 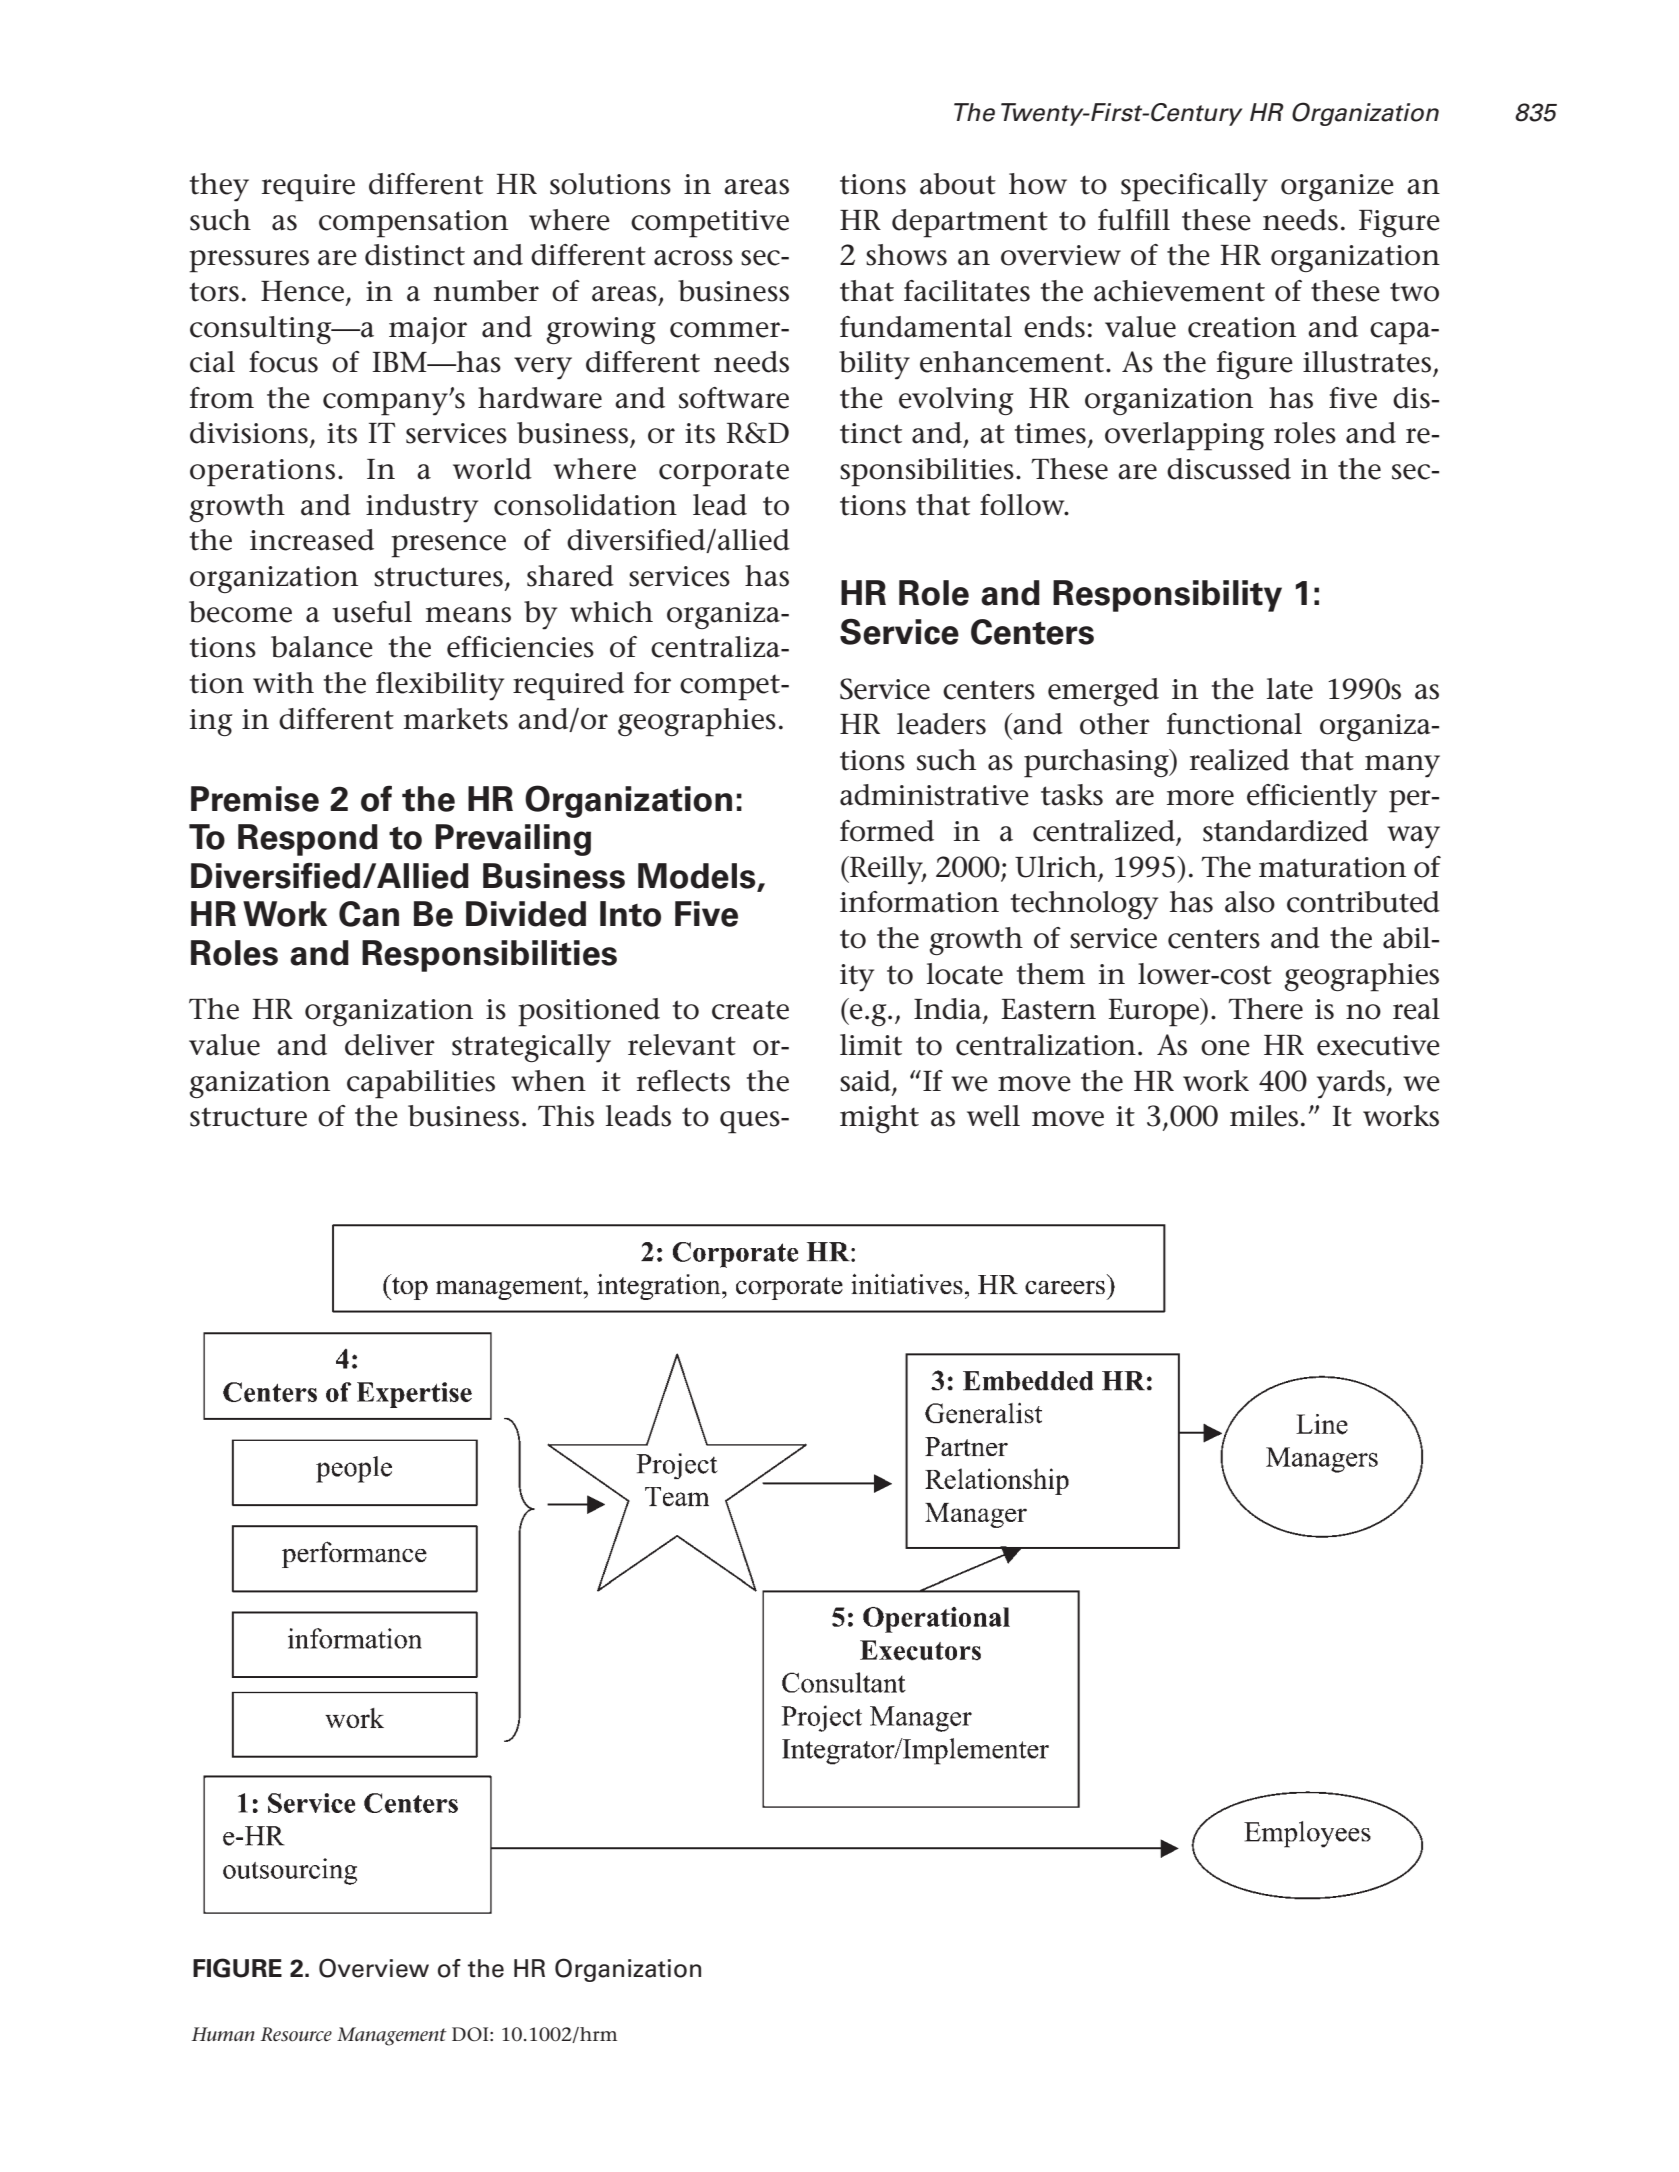 I want to click on pressures, so click(x=249, y=261).
